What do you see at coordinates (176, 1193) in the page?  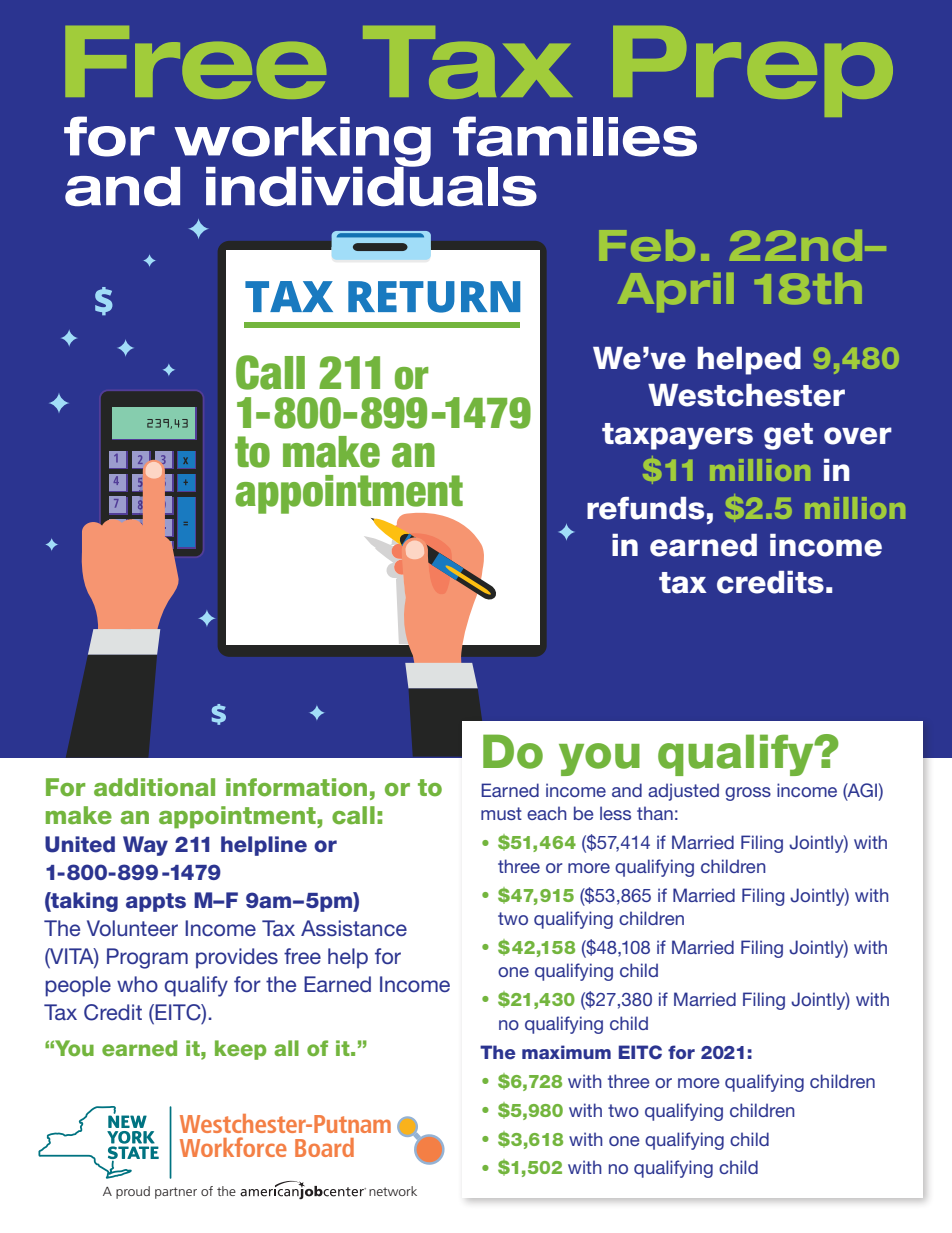 I see `partner` at bounding box center [176, 1193].
